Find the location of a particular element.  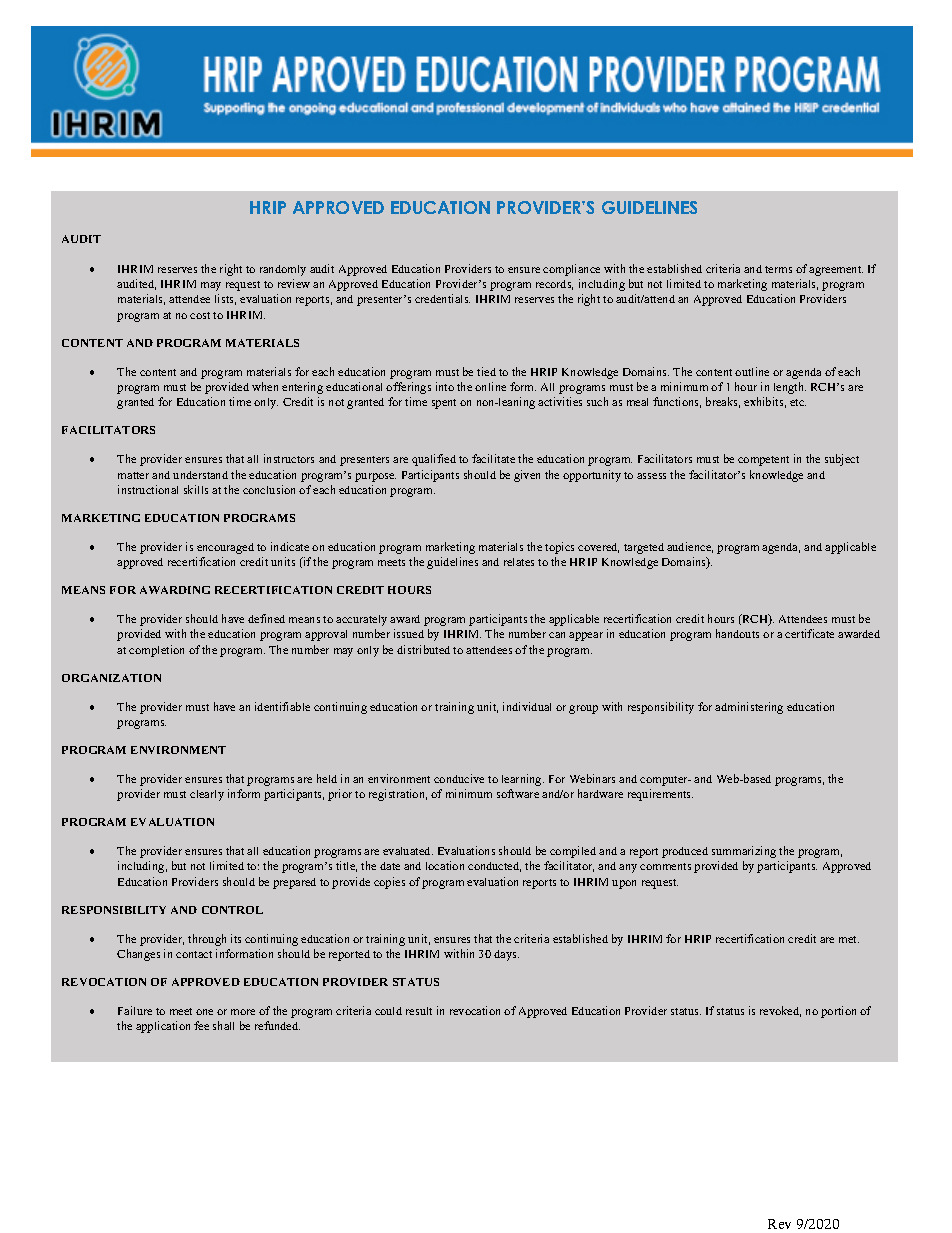

terms is located at coordinates (778, 269).
